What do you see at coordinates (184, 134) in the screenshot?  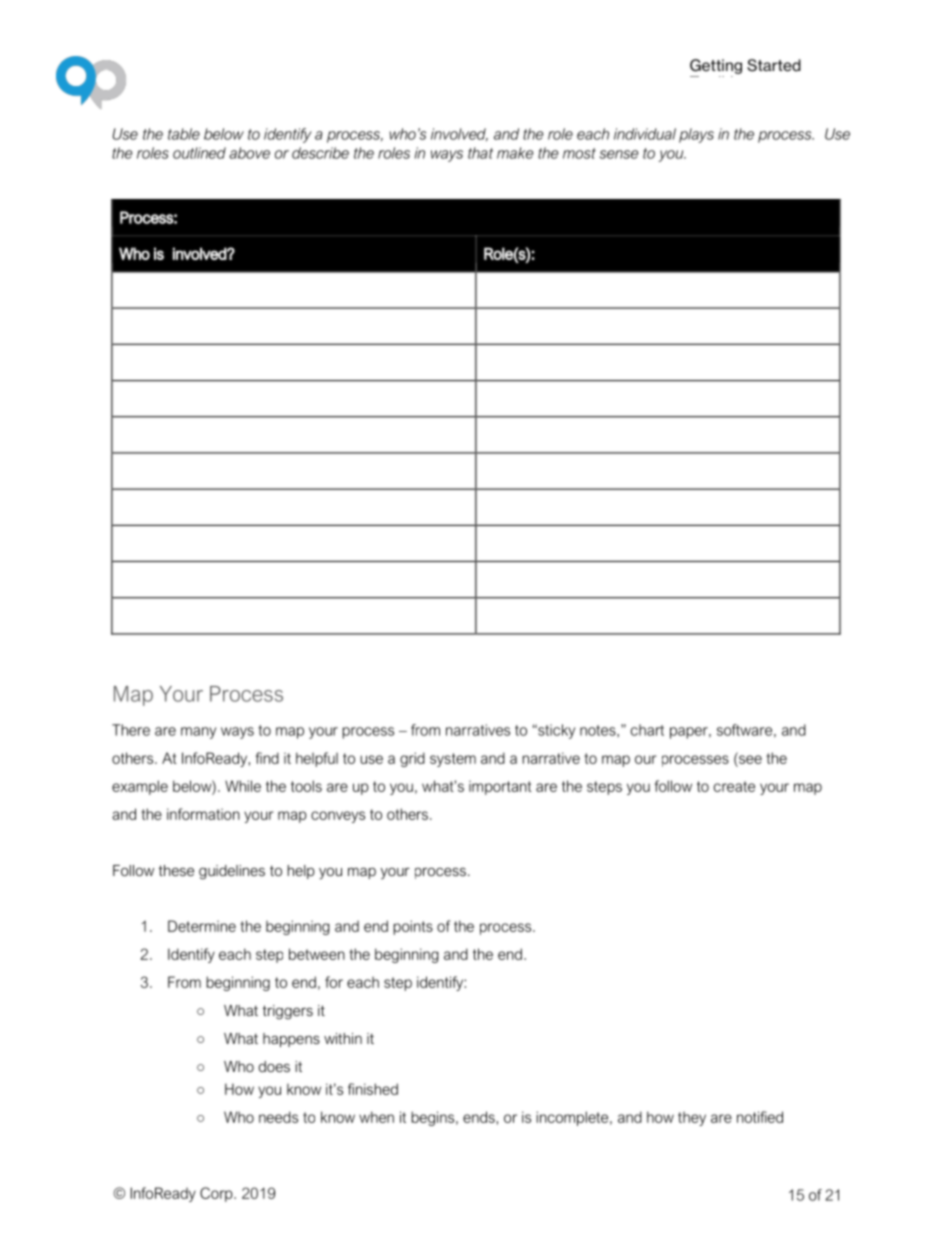 I see `table` at bounding box center [184, 134].
